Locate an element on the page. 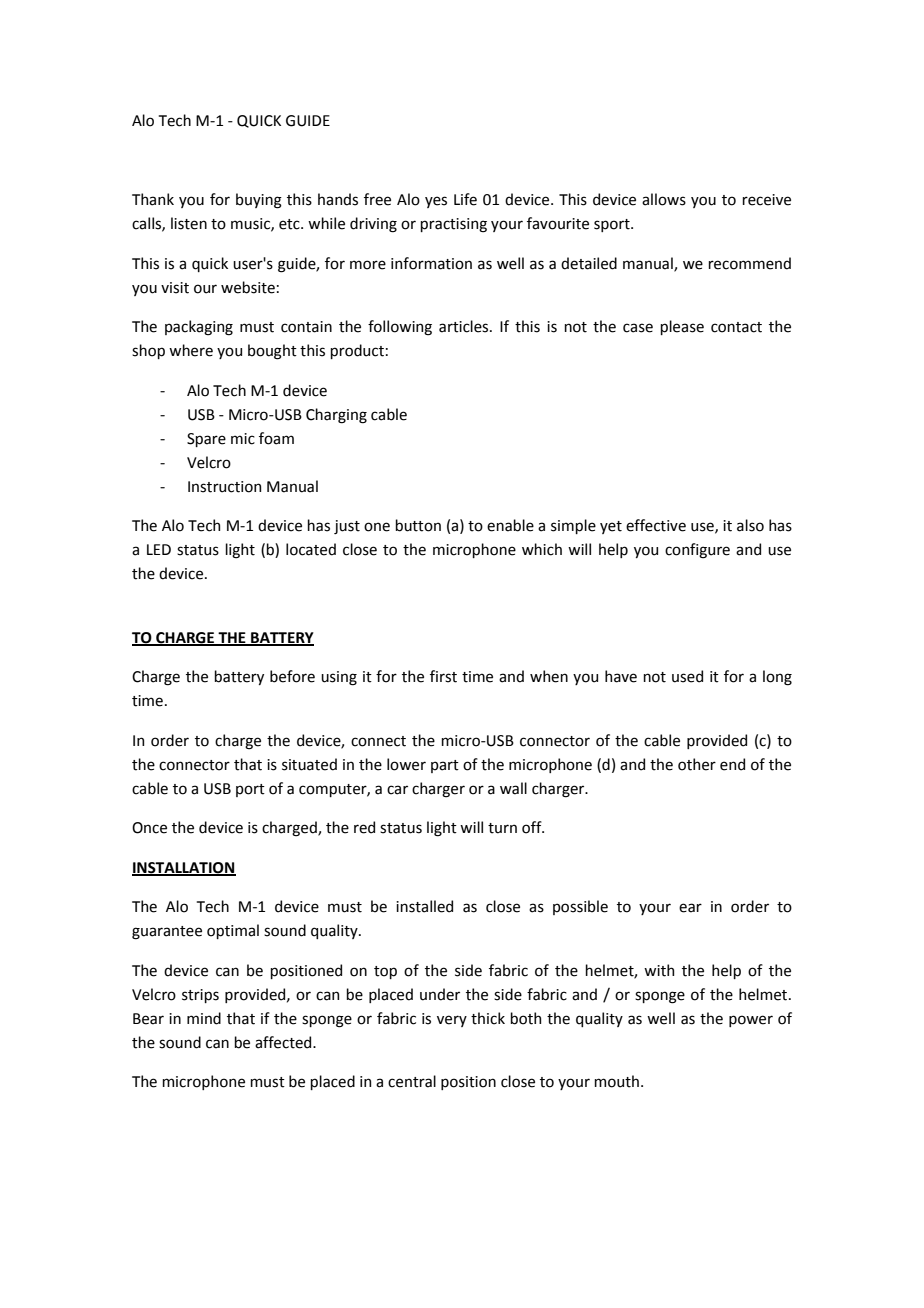 The image size is (924, 1308). enable is located at coordinates (510, 525).
